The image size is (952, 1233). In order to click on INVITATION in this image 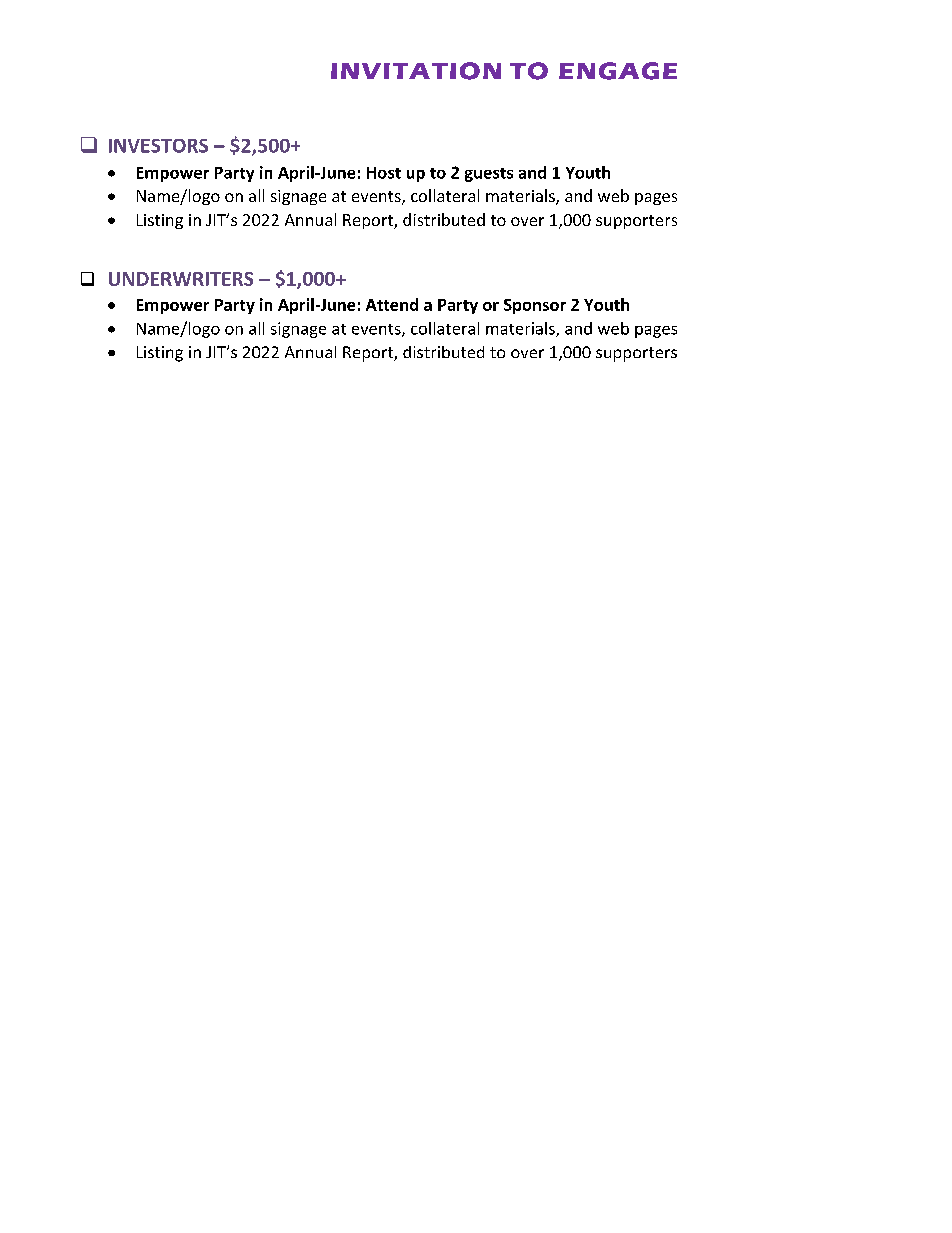, I will do `click(416, 71)`.
